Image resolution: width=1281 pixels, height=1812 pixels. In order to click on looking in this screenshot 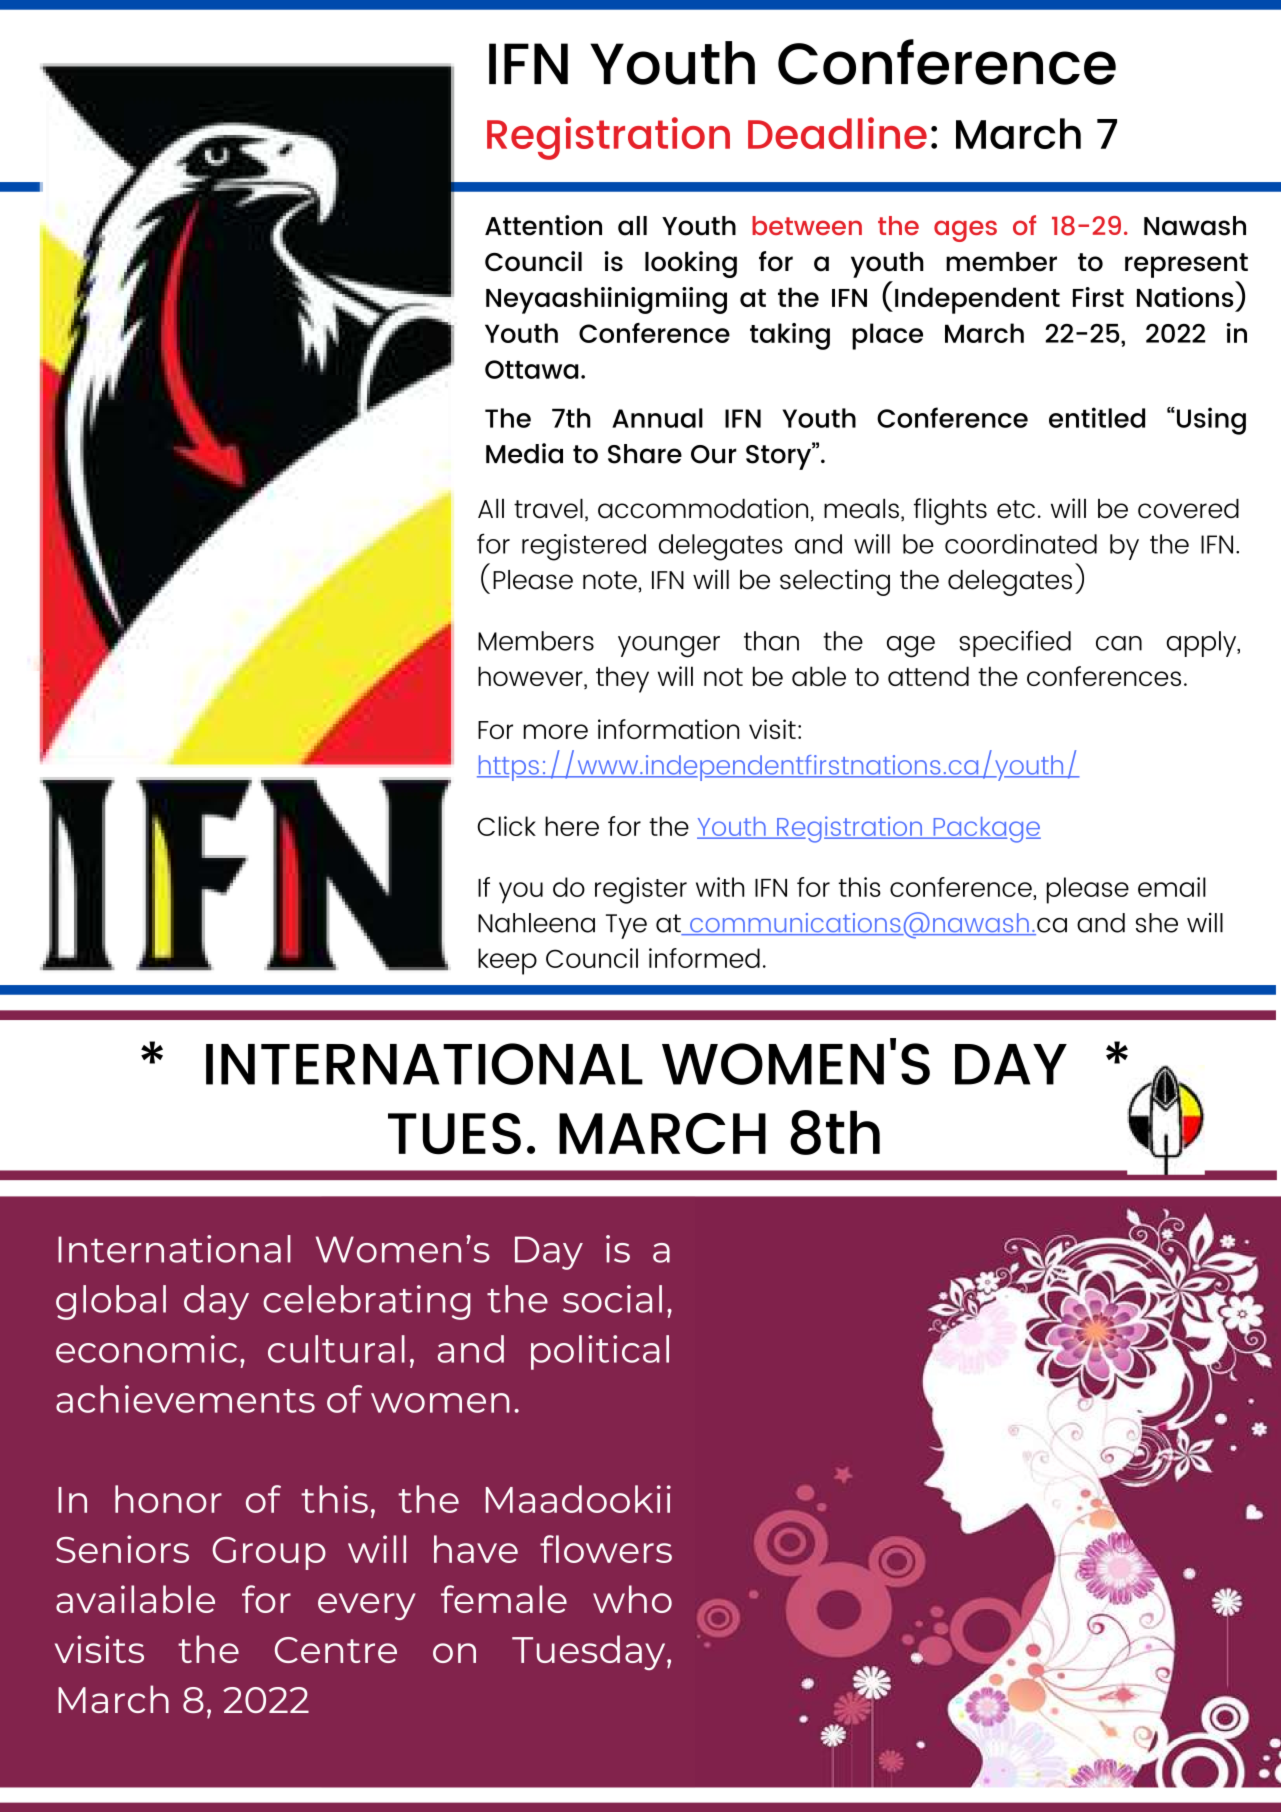, I will do `click(691, 264)`.
